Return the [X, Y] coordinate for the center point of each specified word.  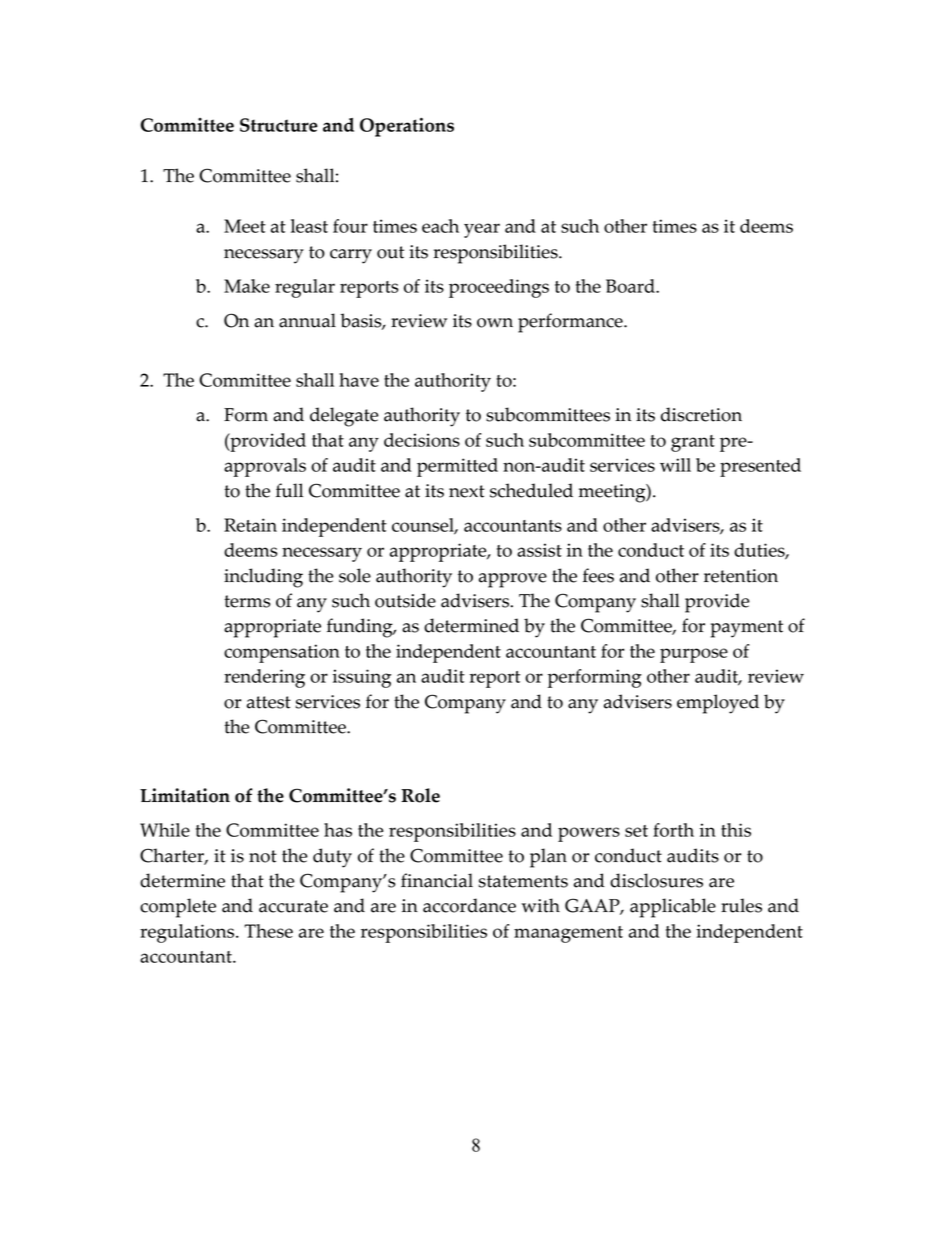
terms [247, 601]
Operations [407, 127]
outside [405, 600]
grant [693, 443]
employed [718, 704]
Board [631, 286]
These [268, 931]
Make [247, 286]
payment [746, 629]
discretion [701, 414]
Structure [279, 125]
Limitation [185, 795]
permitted [457, 467]
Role [420, 795]
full [289, 490]
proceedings [499, 288]
